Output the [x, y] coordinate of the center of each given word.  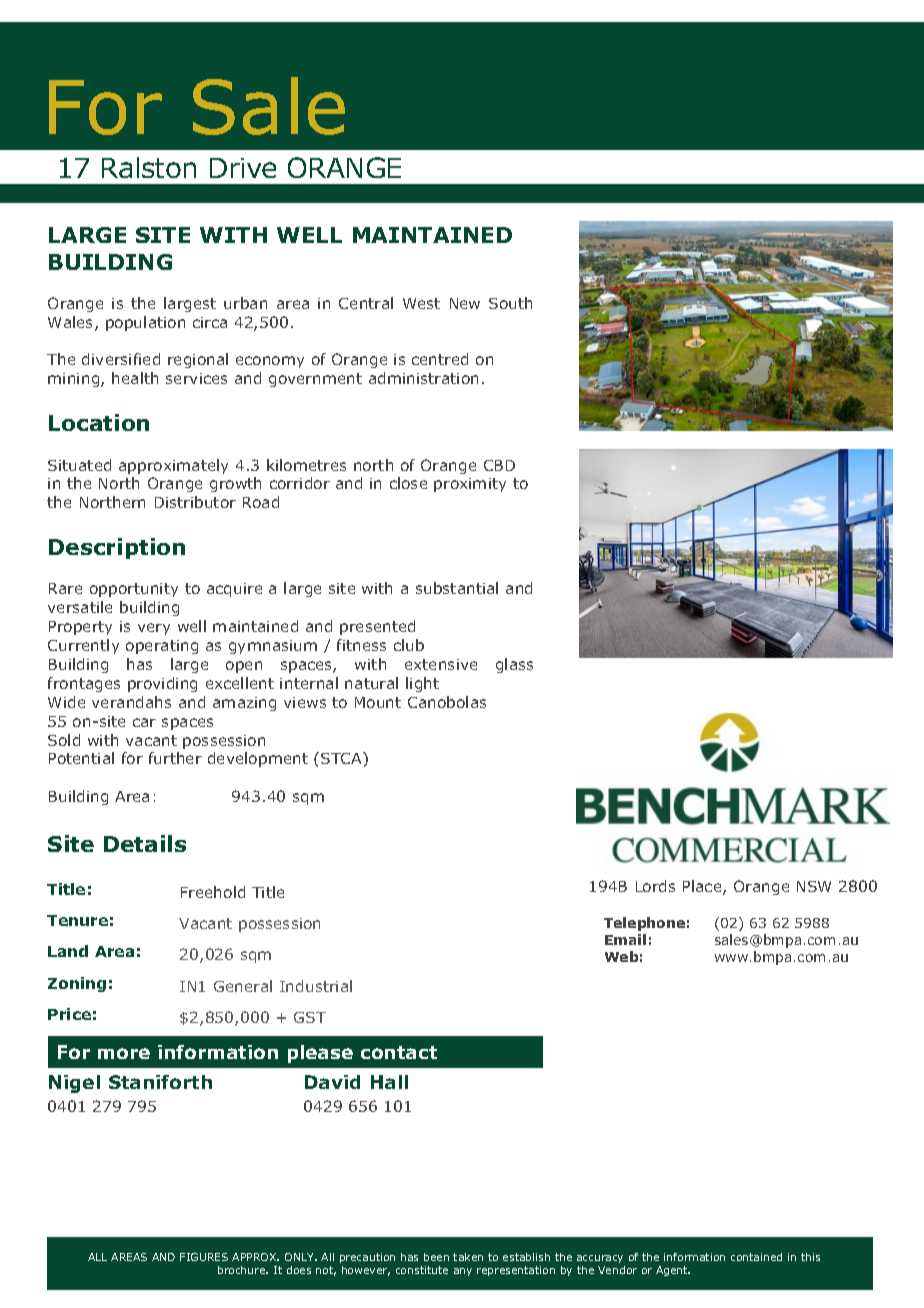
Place [703, 887]
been [436, 1257]
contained [756, 1257]
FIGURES [204, 1257]
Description [117, 548]
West [421, 303]
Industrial [316, 986]
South [510, 303]
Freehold [213, 892]
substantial [457, 588]
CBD [499, 465]
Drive [243, 168]
